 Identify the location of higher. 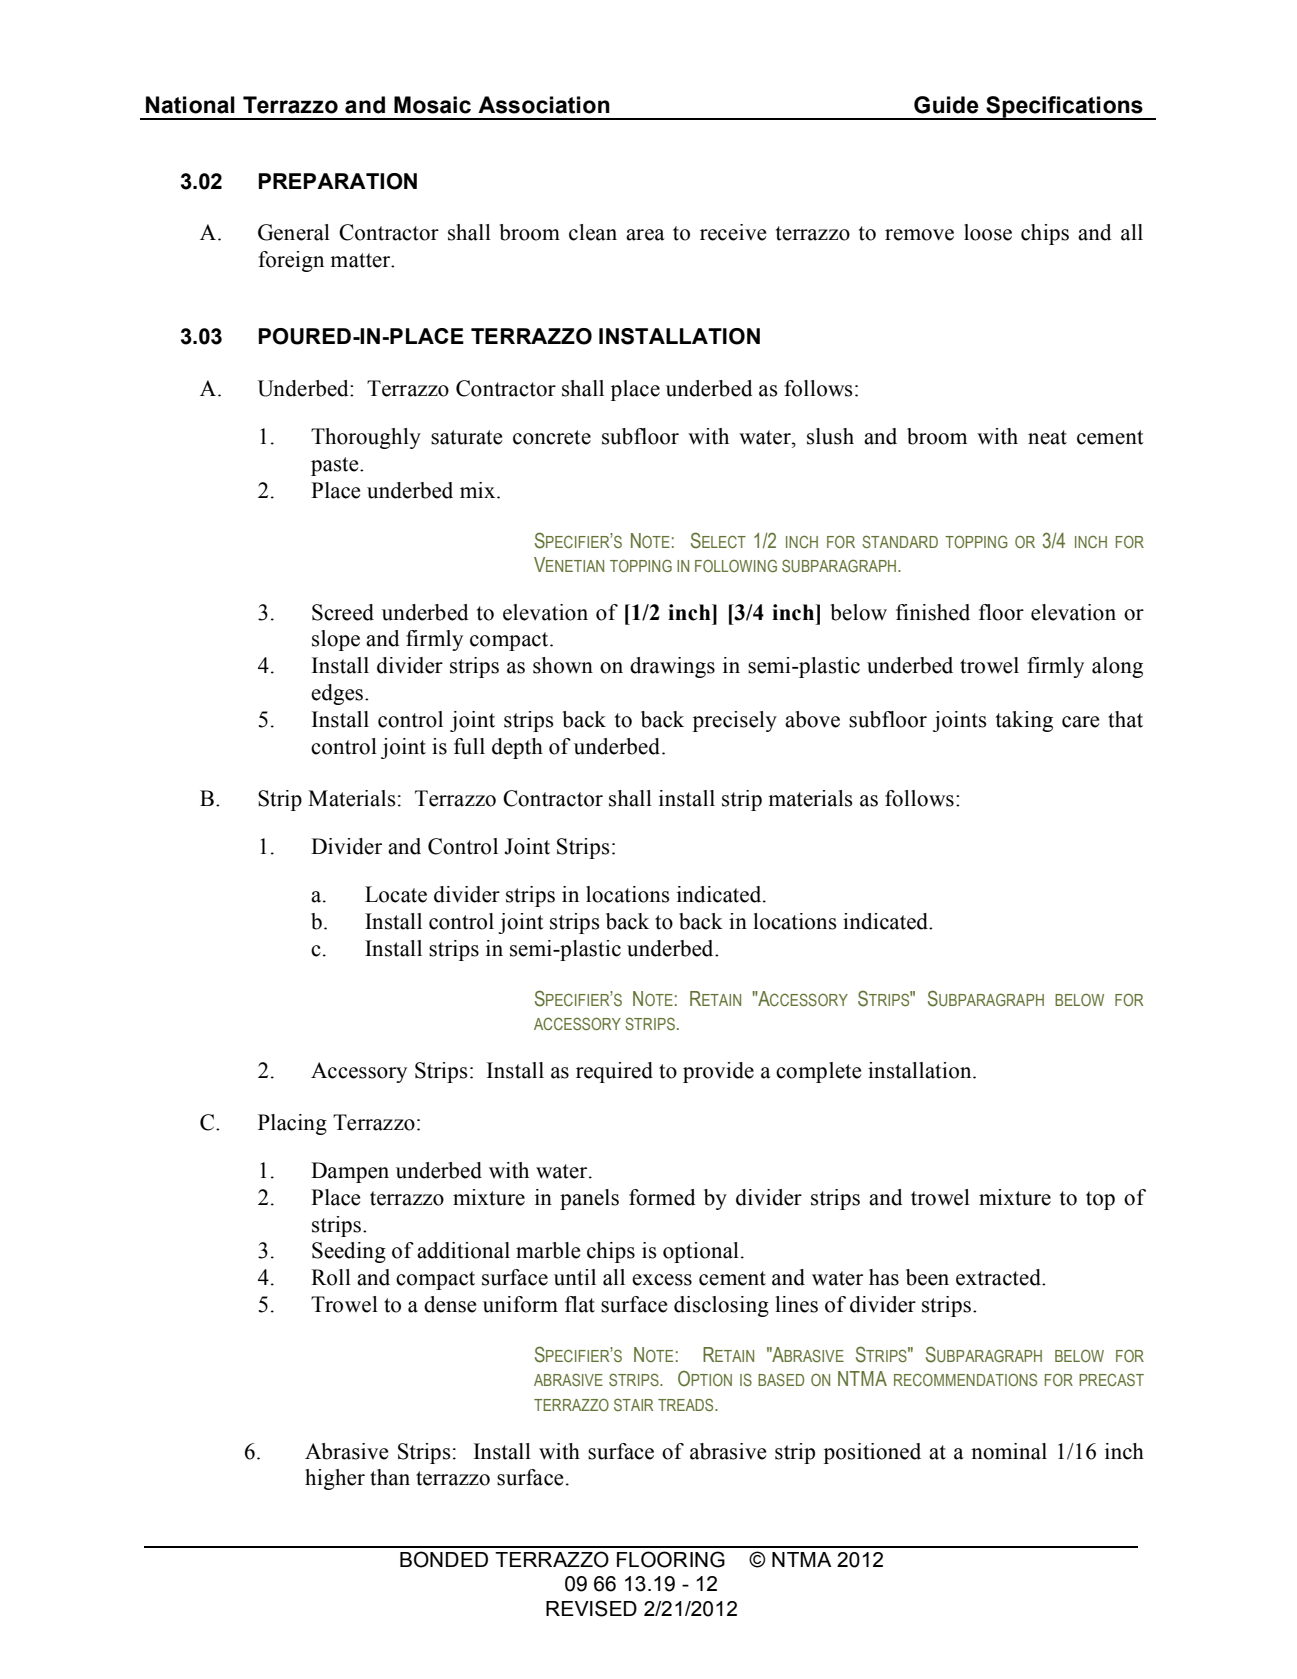
(335, 1479).
